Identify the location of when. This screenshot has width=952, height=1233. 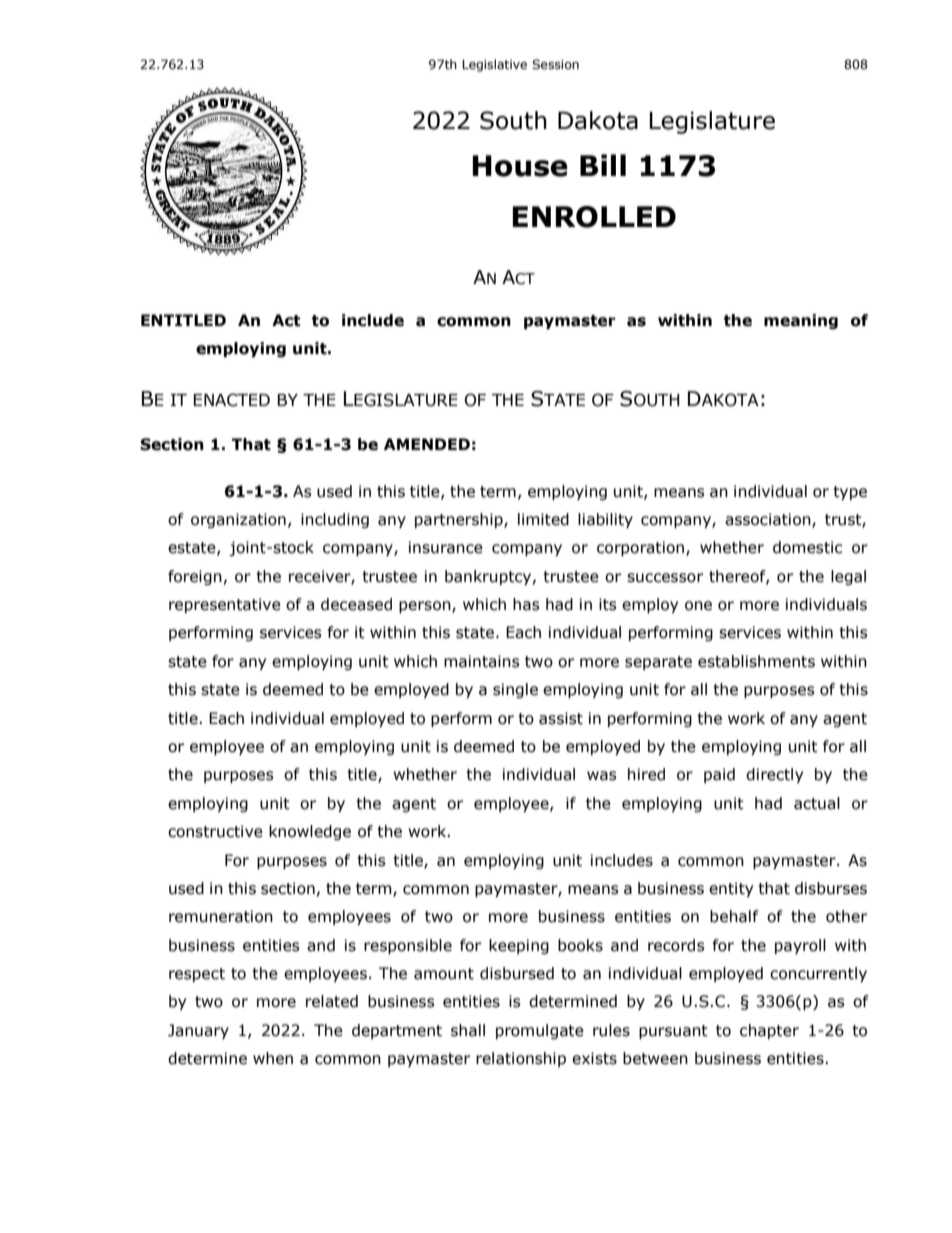
(273, 1058).
